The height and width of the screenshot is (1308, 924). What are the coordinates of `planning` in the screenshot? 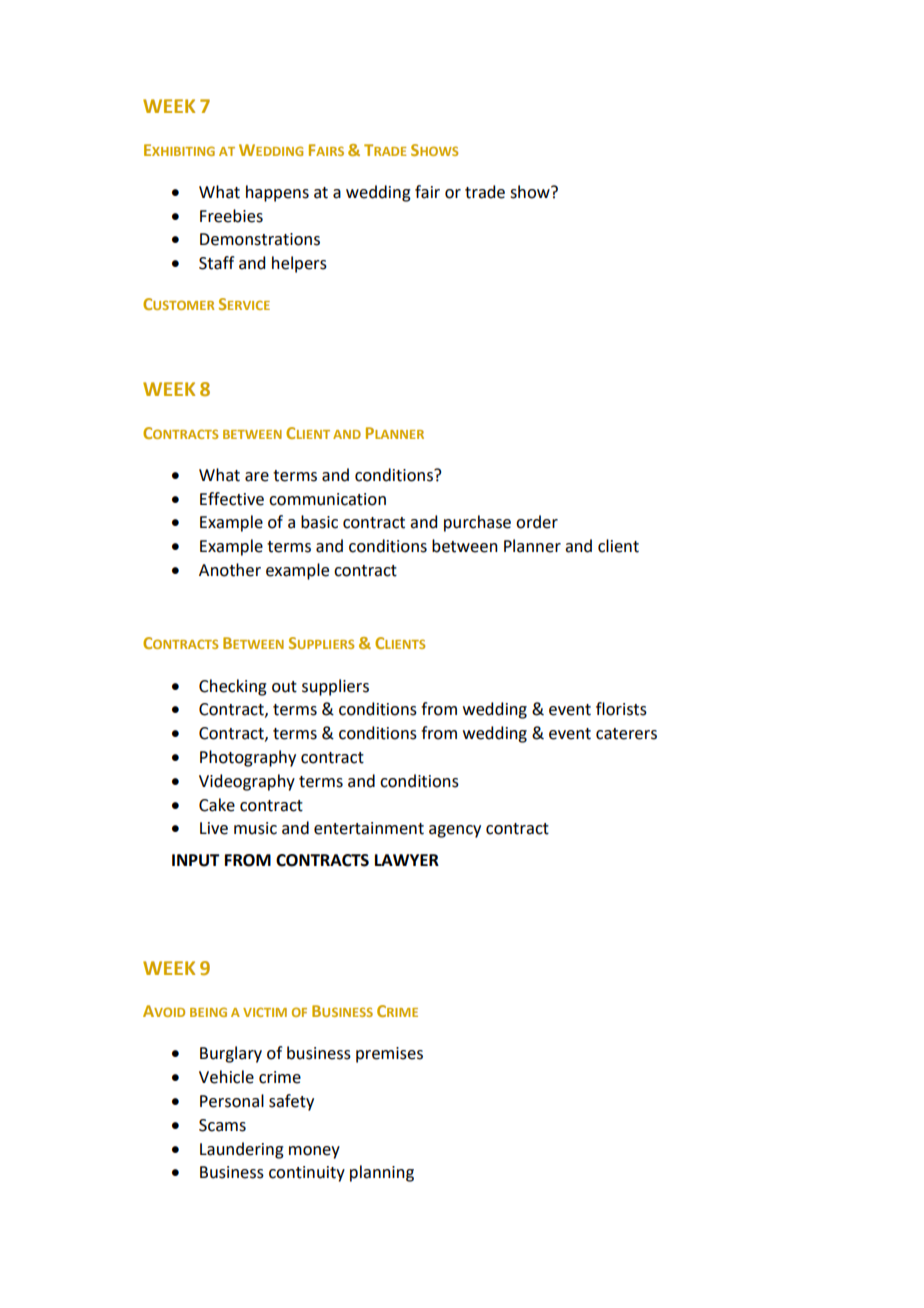 It's located at (382, 1173).
